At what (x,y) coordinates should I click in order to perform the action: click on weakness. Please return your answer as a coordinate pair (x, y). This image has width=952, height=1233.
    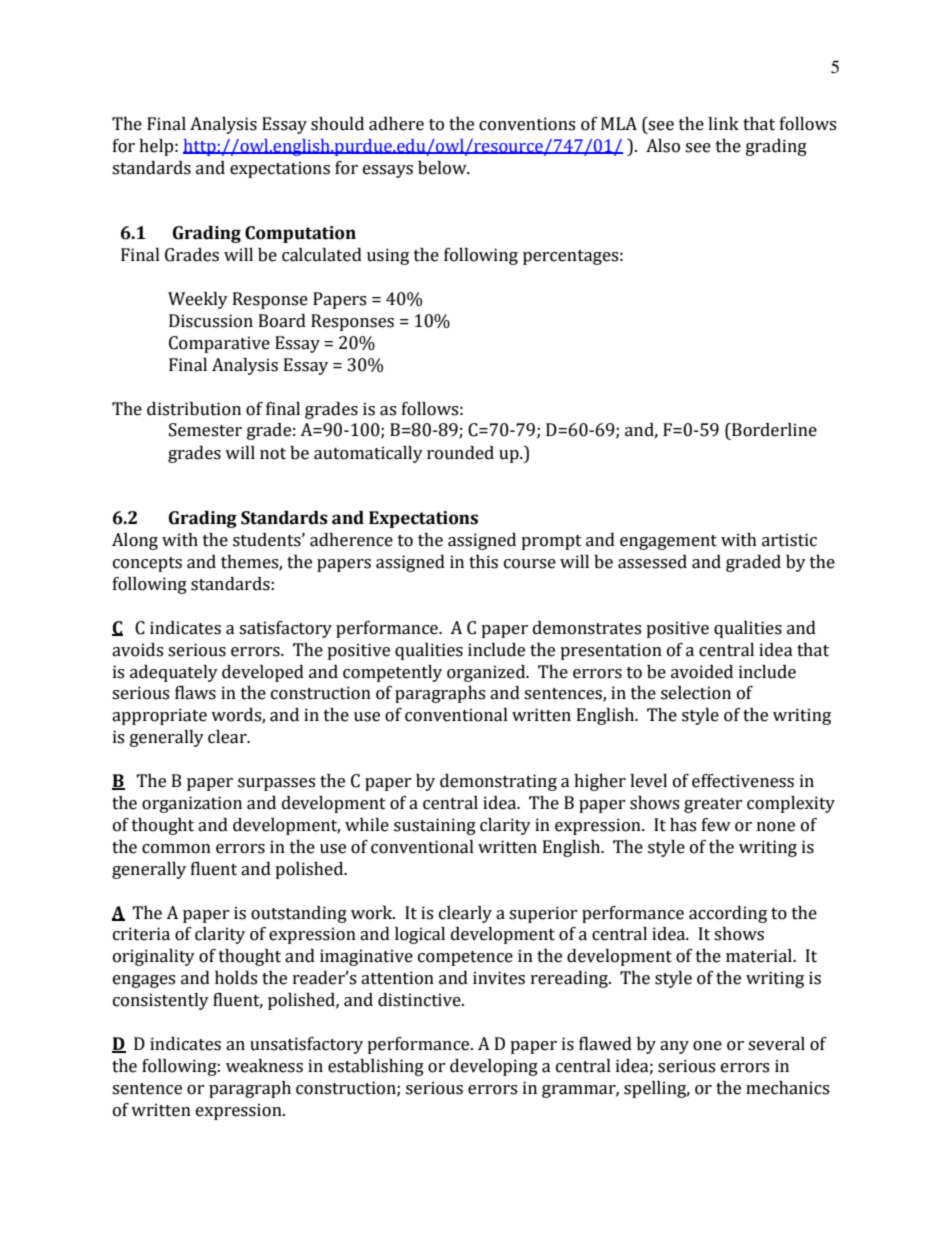
    Looking at the image, I should click on (264, 1066).
